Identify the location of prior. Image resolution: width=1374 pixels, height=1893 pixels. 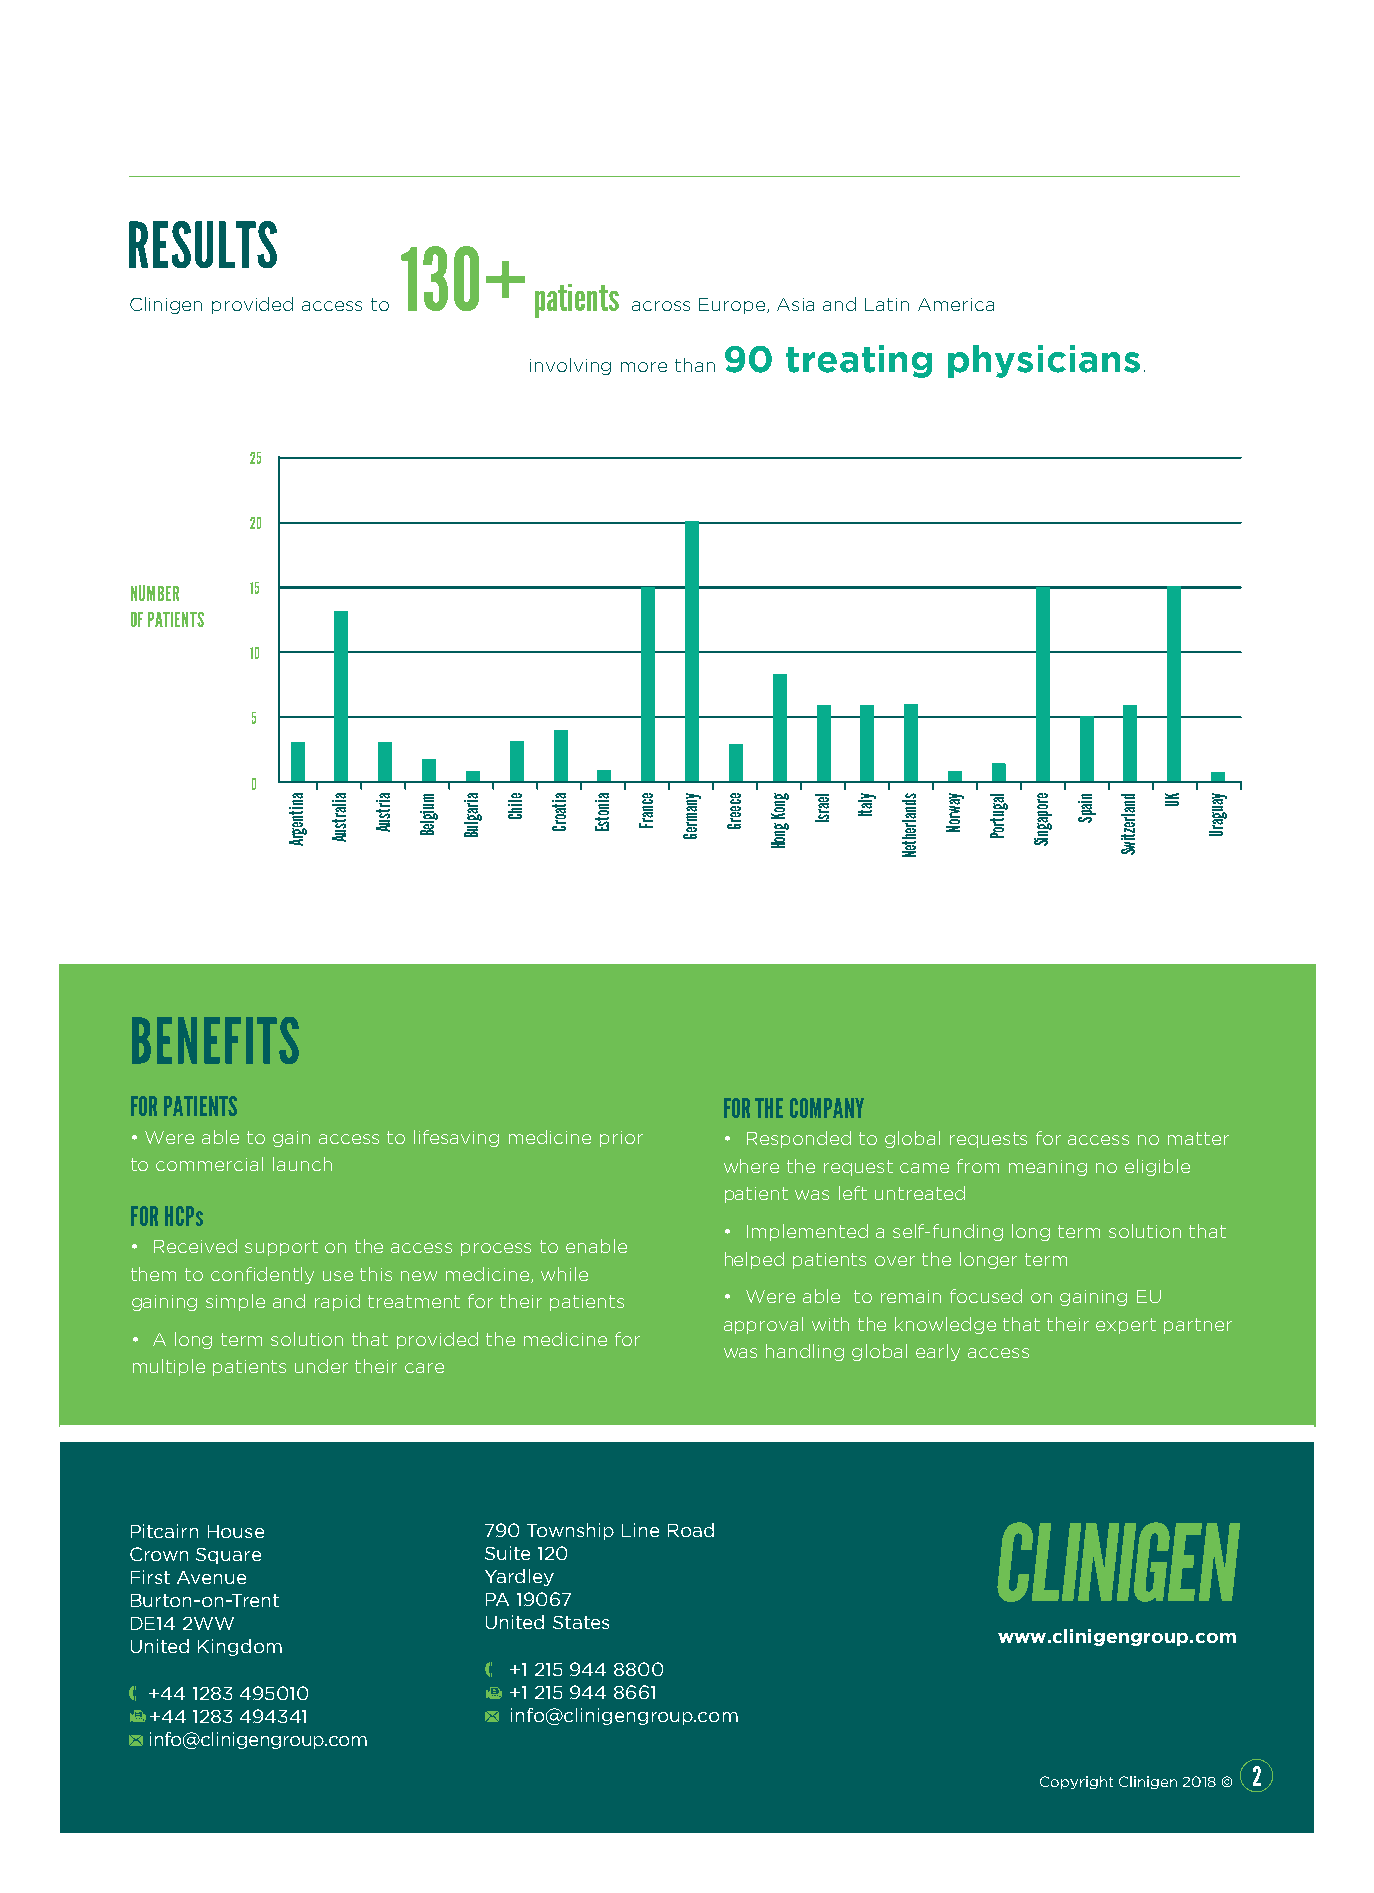
(621, 1139).
